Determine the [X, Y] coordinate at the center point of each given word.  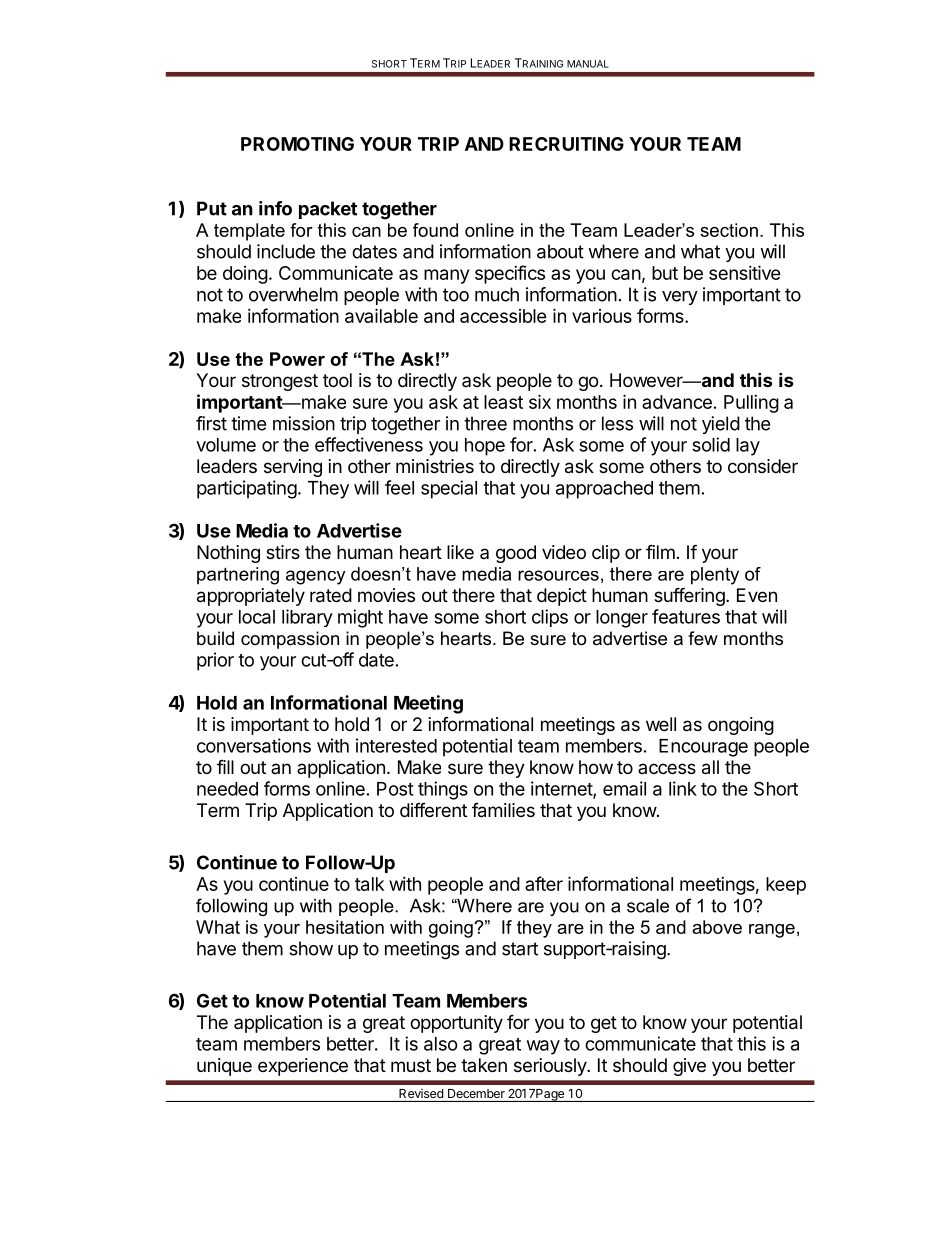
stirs [283, 552]
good [516, 554]
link [683, 788]
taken [484, 1065]
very [680, 298]
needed [227, 789]
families [503, 810]
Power [297, 359]
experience [303, 1067]
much [497, 294]
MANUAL [588, 64]
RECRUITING [566, 144]
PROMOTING [297, 144]
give [689, 1067]
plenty [715, 576]
